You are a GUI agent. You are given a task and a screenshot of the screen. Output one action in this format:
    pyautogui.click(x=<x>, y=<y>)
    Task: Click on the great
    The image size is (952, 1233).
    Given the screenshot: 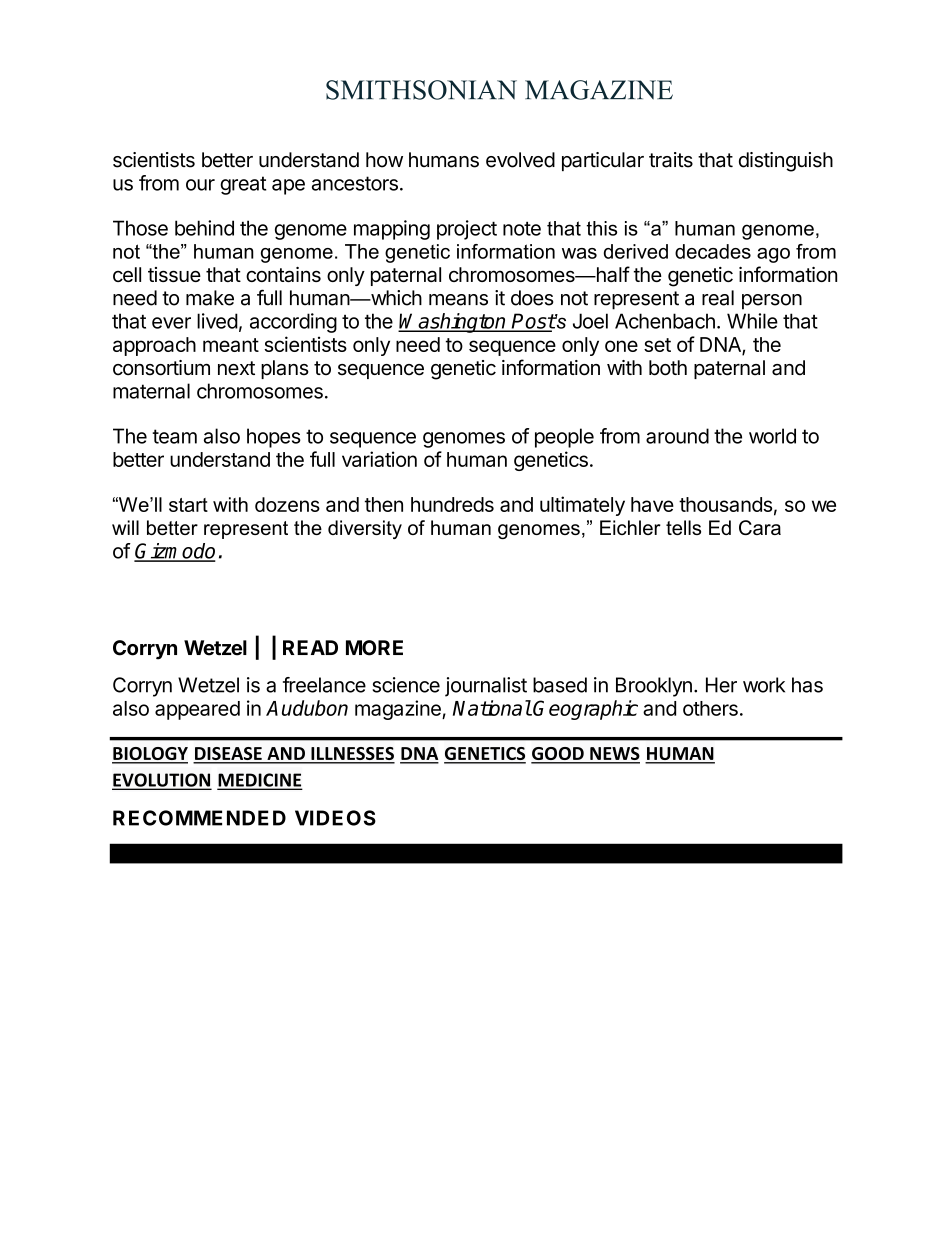 What is the action you would take?
    pyautogui.click(x=243, y=185)
